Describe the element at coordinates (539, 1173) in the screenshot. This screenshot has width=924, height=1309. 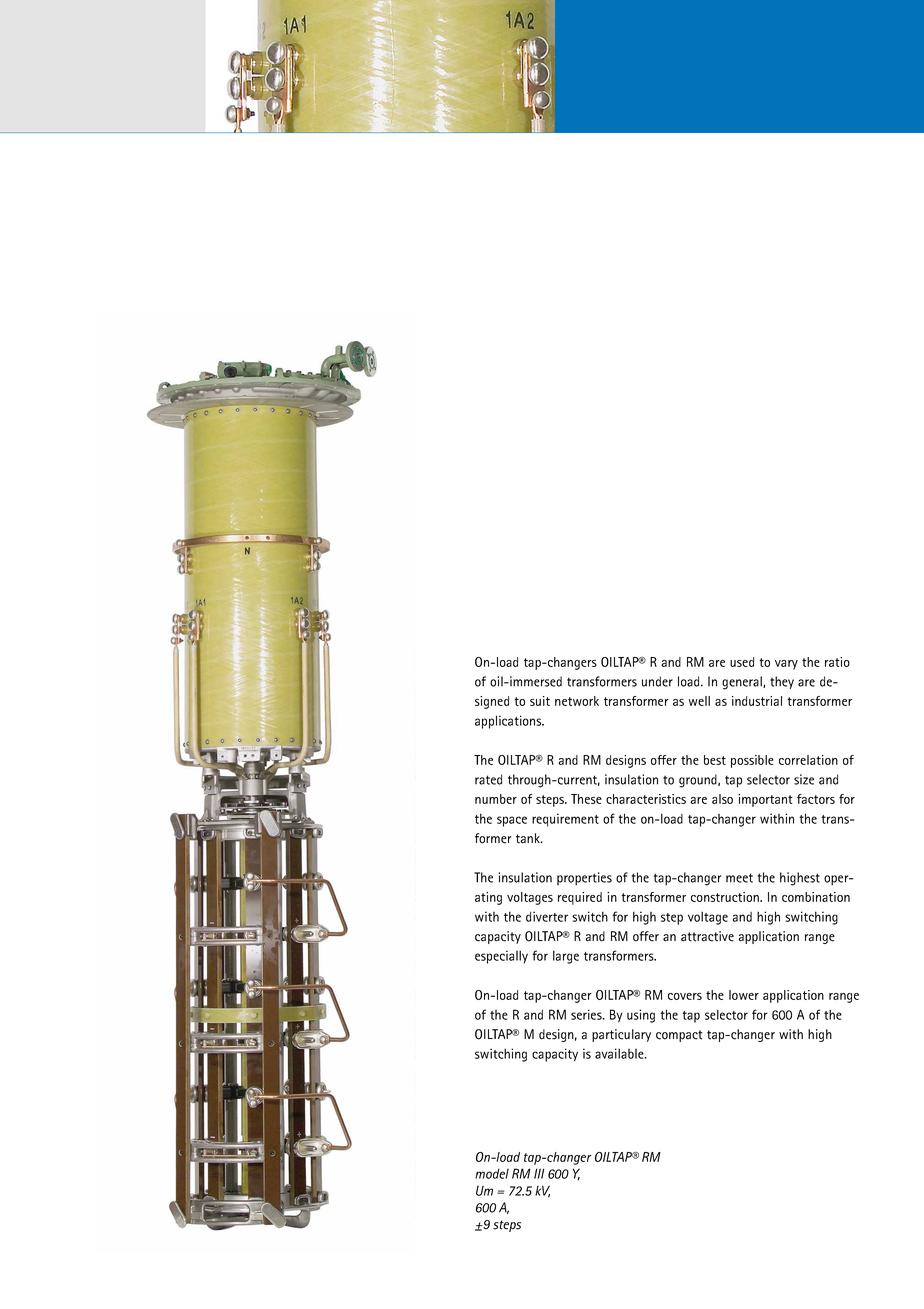
I see `III` at that location.
